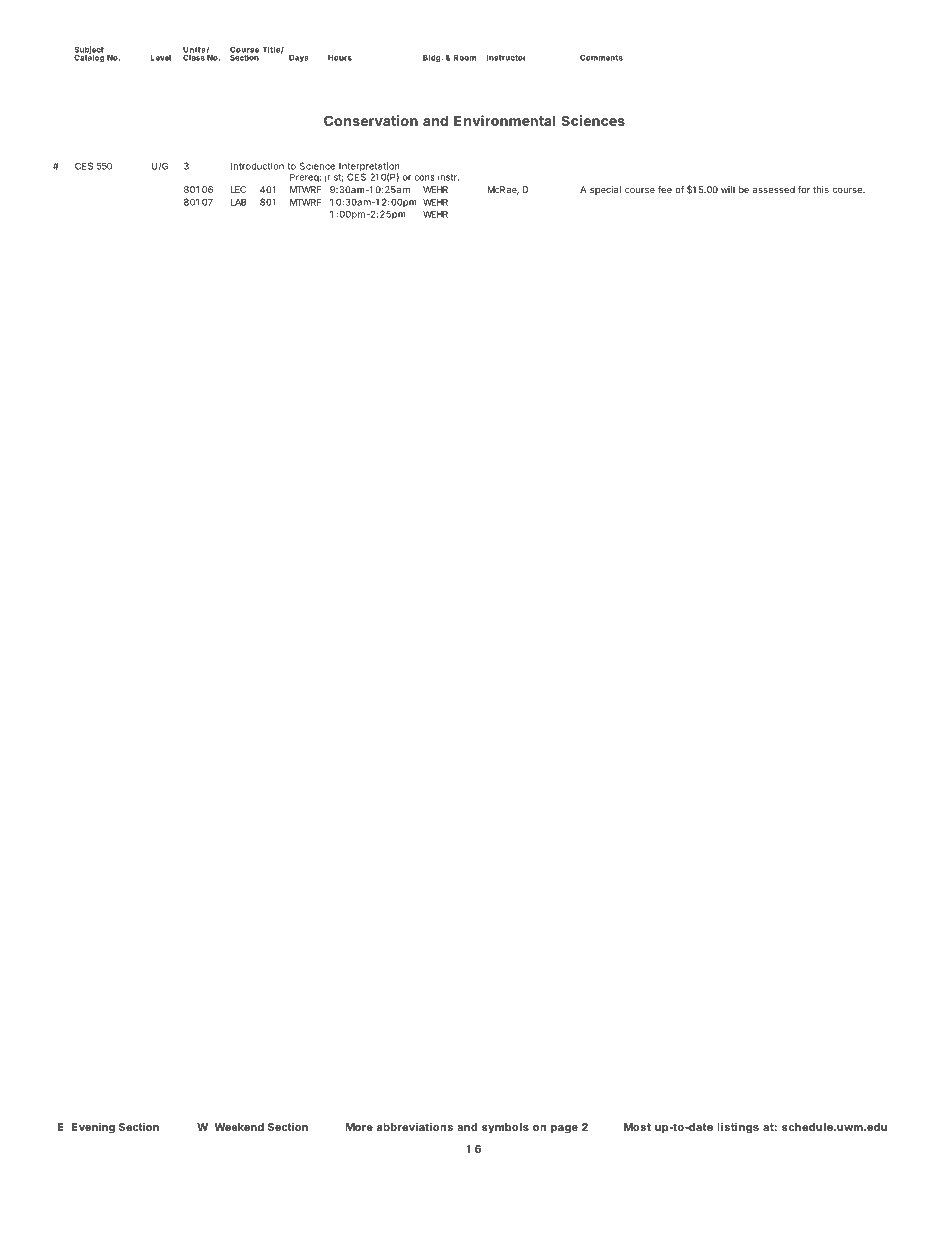  Describe the element at coordinates (738, 1128) in the screenshot. I see `listings` at that location.
